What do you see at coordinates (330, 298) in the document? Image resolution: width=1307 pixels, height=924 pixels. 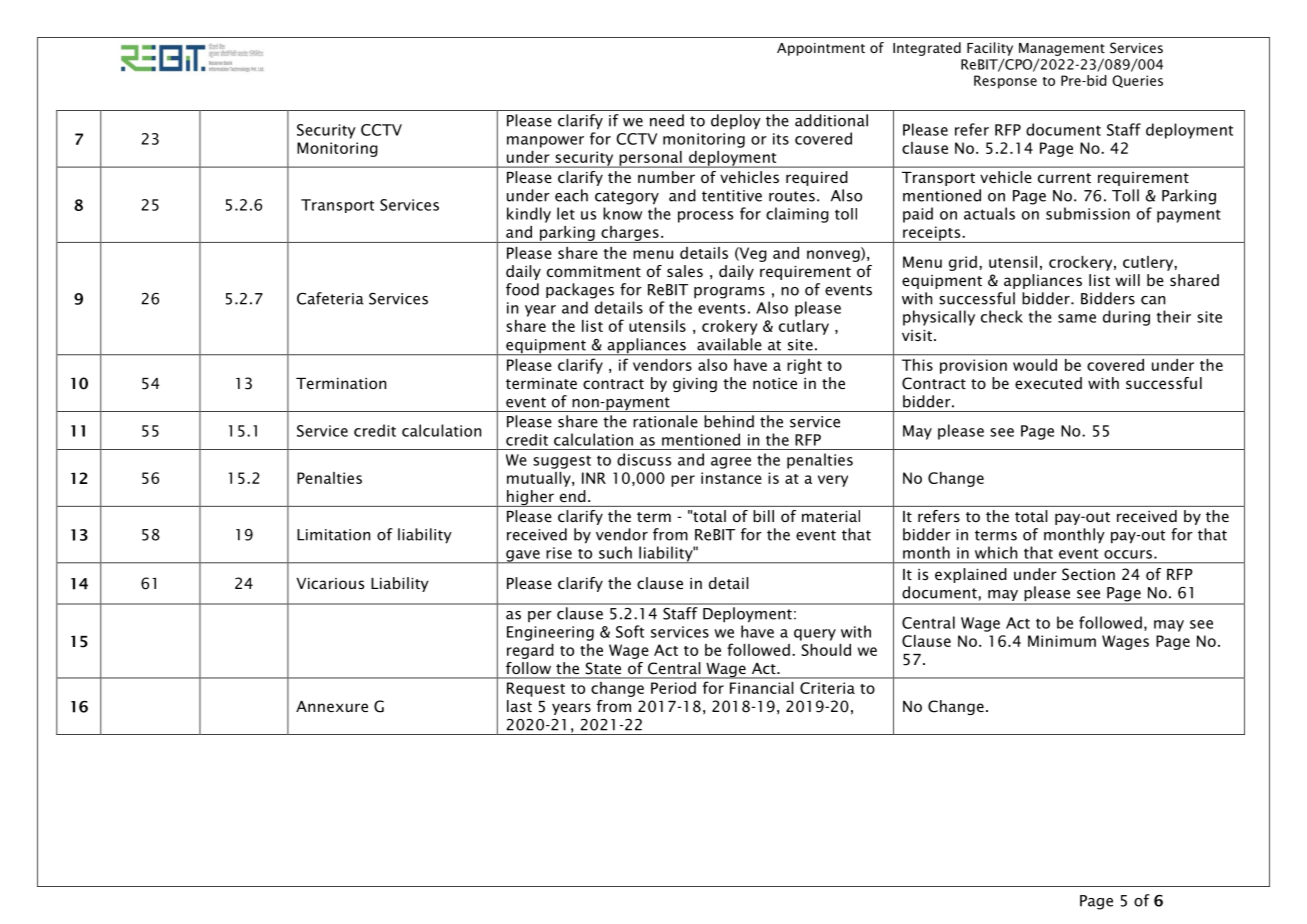 I see `Cafeteria` at bounding box center [330, 298].
